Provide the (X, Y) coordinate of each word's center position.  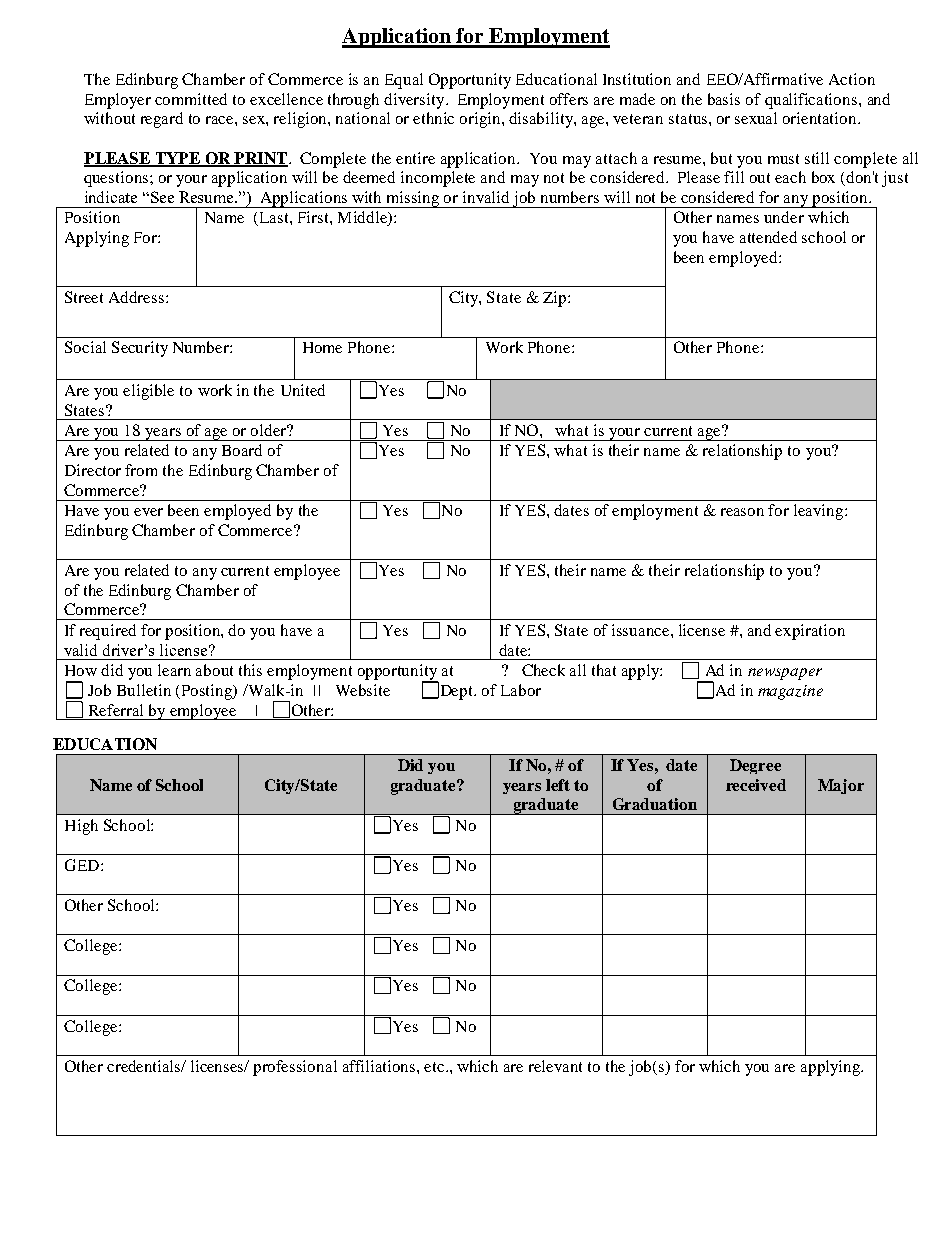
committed (191, 99)
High (81, 827)
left (558, 785)
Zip (556, 299)
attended (768, 237)
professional (295, 1068)
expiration (810, 632)
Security (140, 349)
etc (435, 1067)
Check (543, 670)
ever (148, 512)
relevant (555, 1066)
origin (481, 120)
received (756, 785)
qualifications (812, 101)
